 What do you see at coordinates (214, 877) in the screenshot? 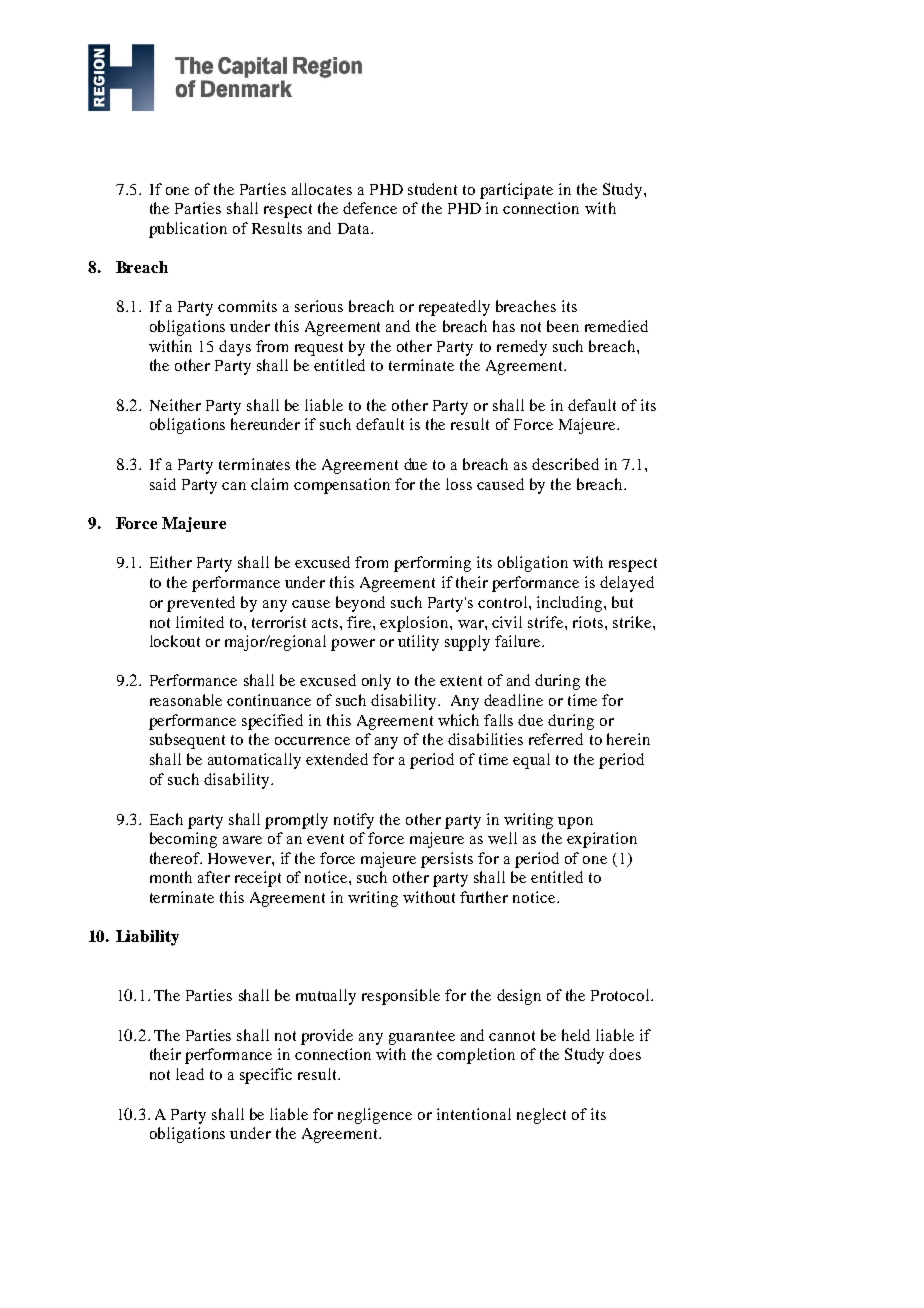
I see `after` at bounding box center [214, 877].
